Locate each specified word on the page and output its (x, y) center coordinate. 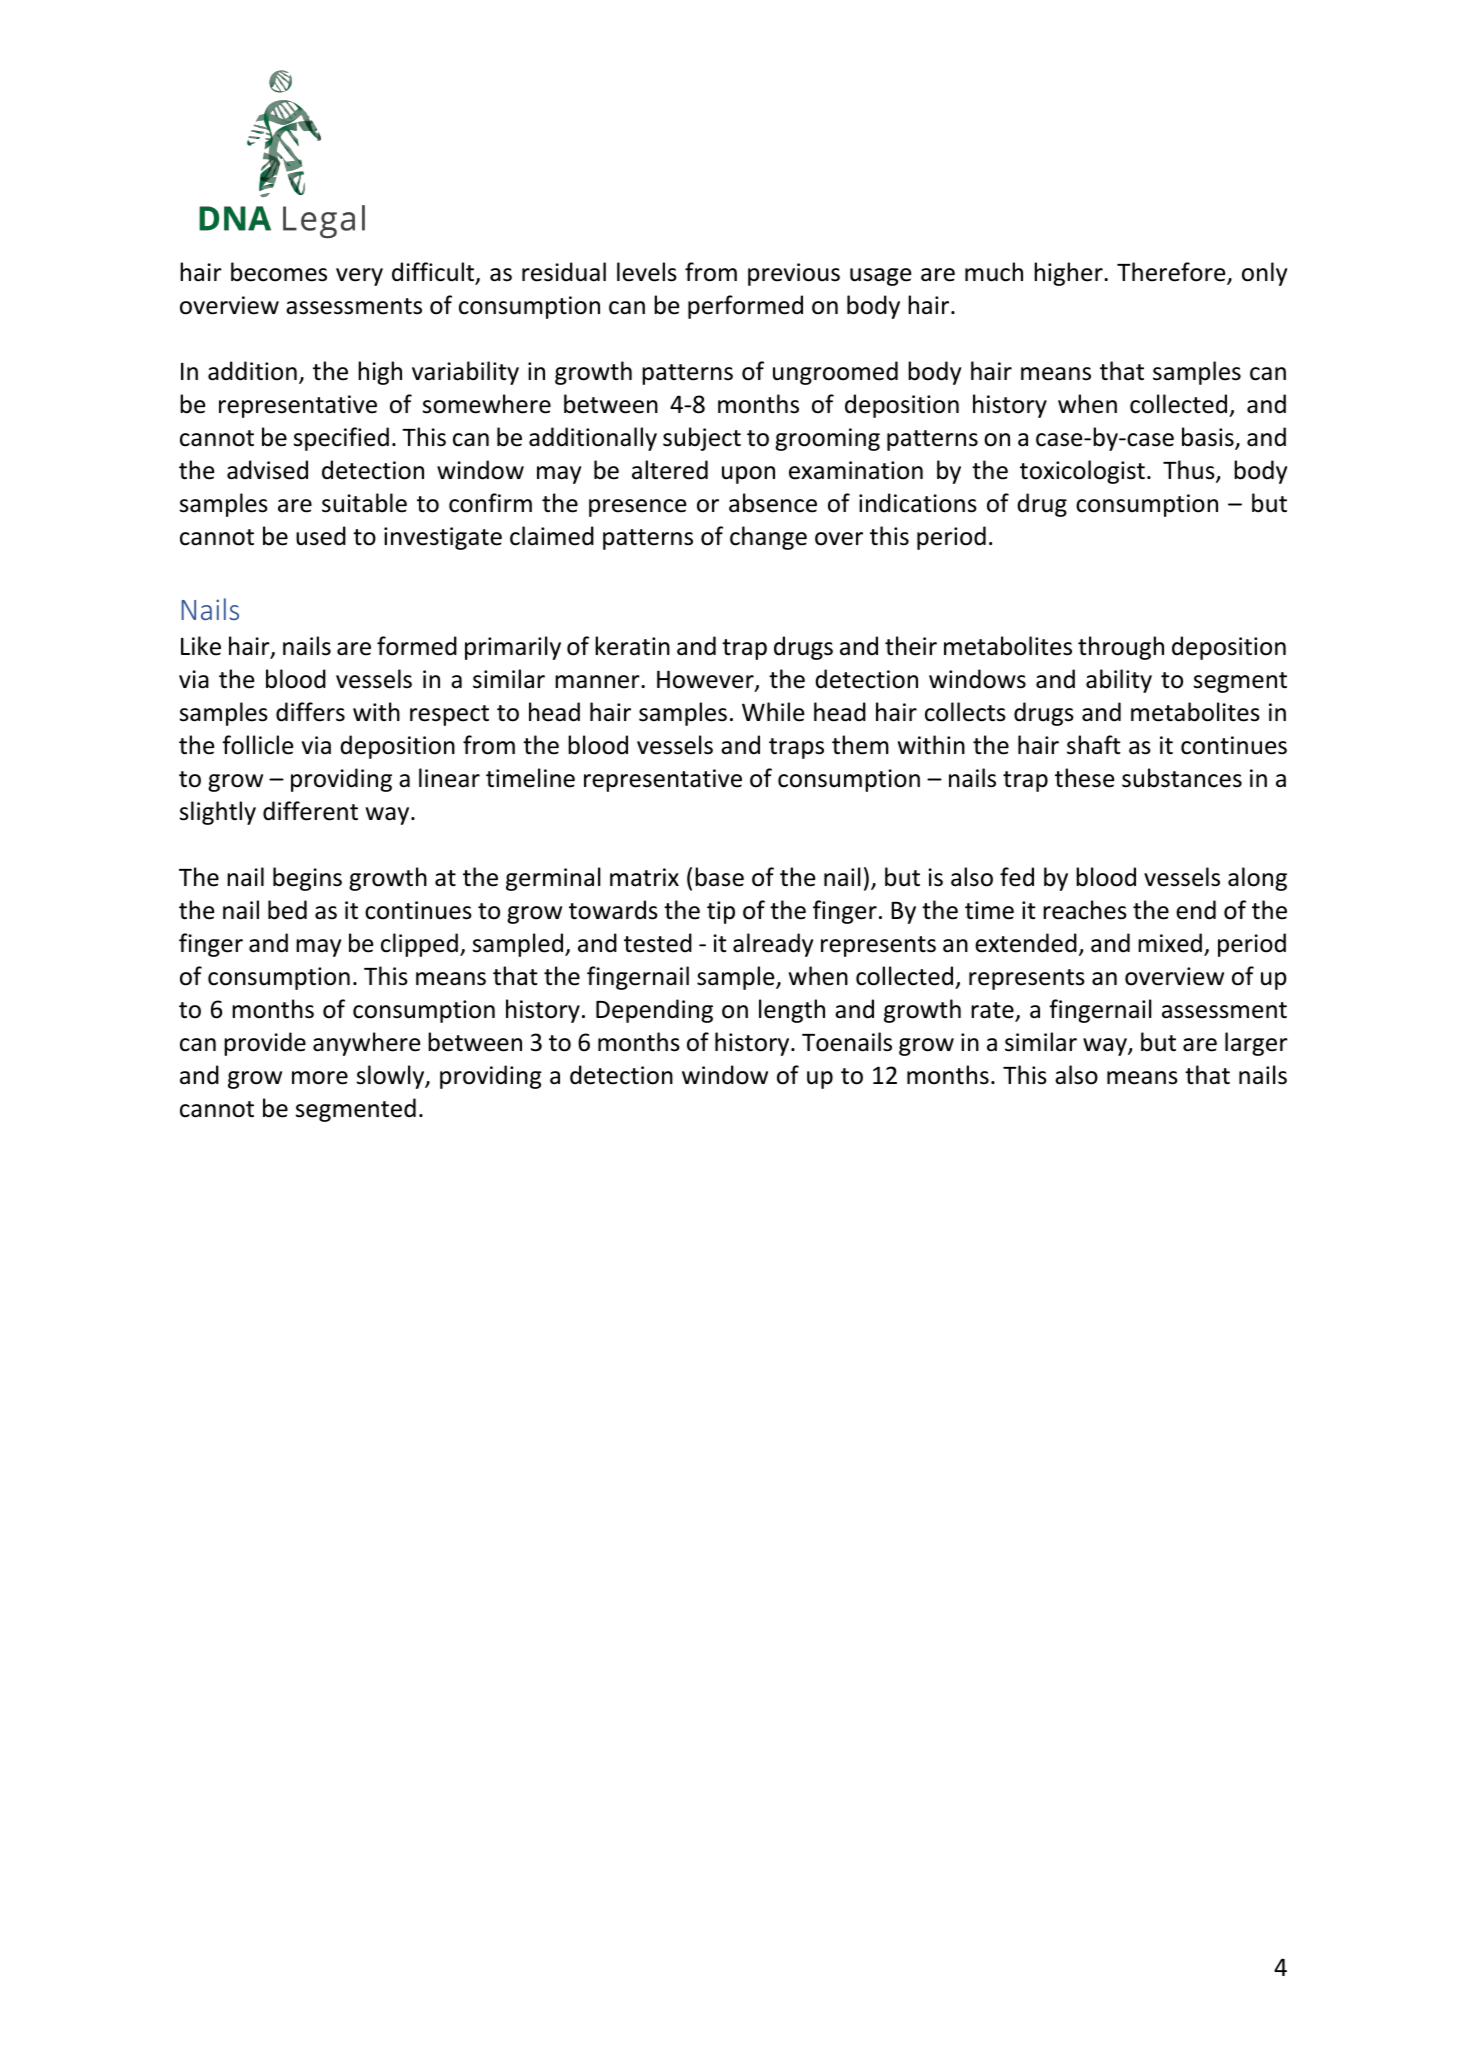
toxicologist (1082, 472)
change (768, 538)
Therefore (1172, 273)
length (792, 1011)
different (310, 811)
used (321, 536)
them (860, 745)
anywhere (366, 1044)
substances (1182, 778)
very (359, 277)
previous (794, 274)
